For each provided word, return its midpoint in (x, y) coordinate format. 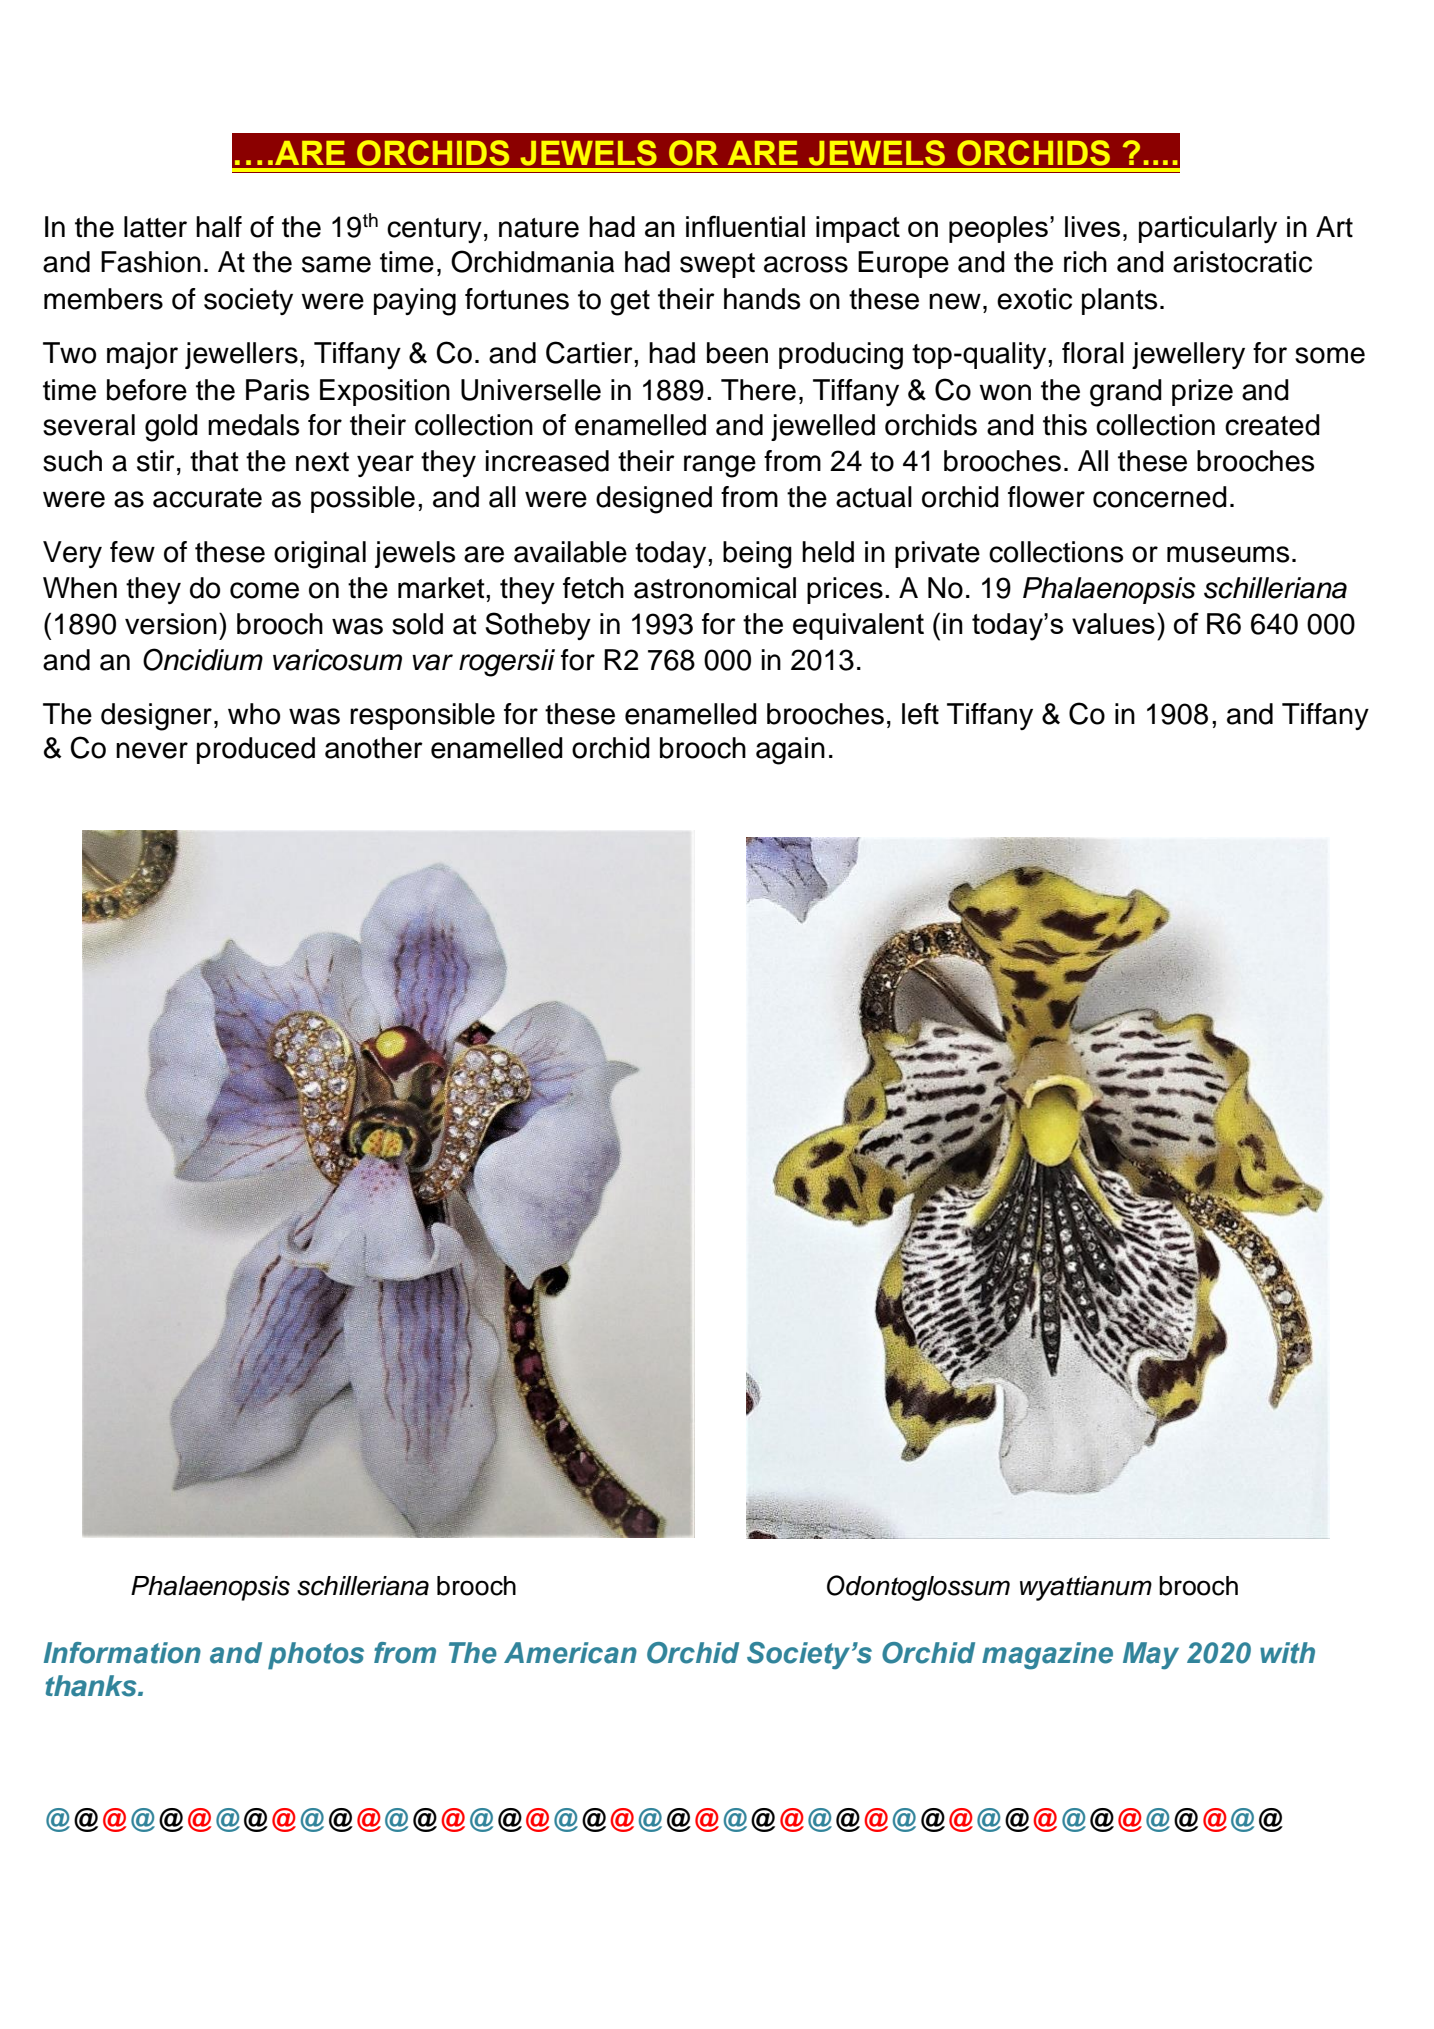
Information (122, 1653)
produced (256, 750)
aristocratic (1242, 262)
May (1151, 1656)
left (920, 714)
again (790, 751)
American (570, 1653)
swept (717, 265)
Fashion (151, 262)
